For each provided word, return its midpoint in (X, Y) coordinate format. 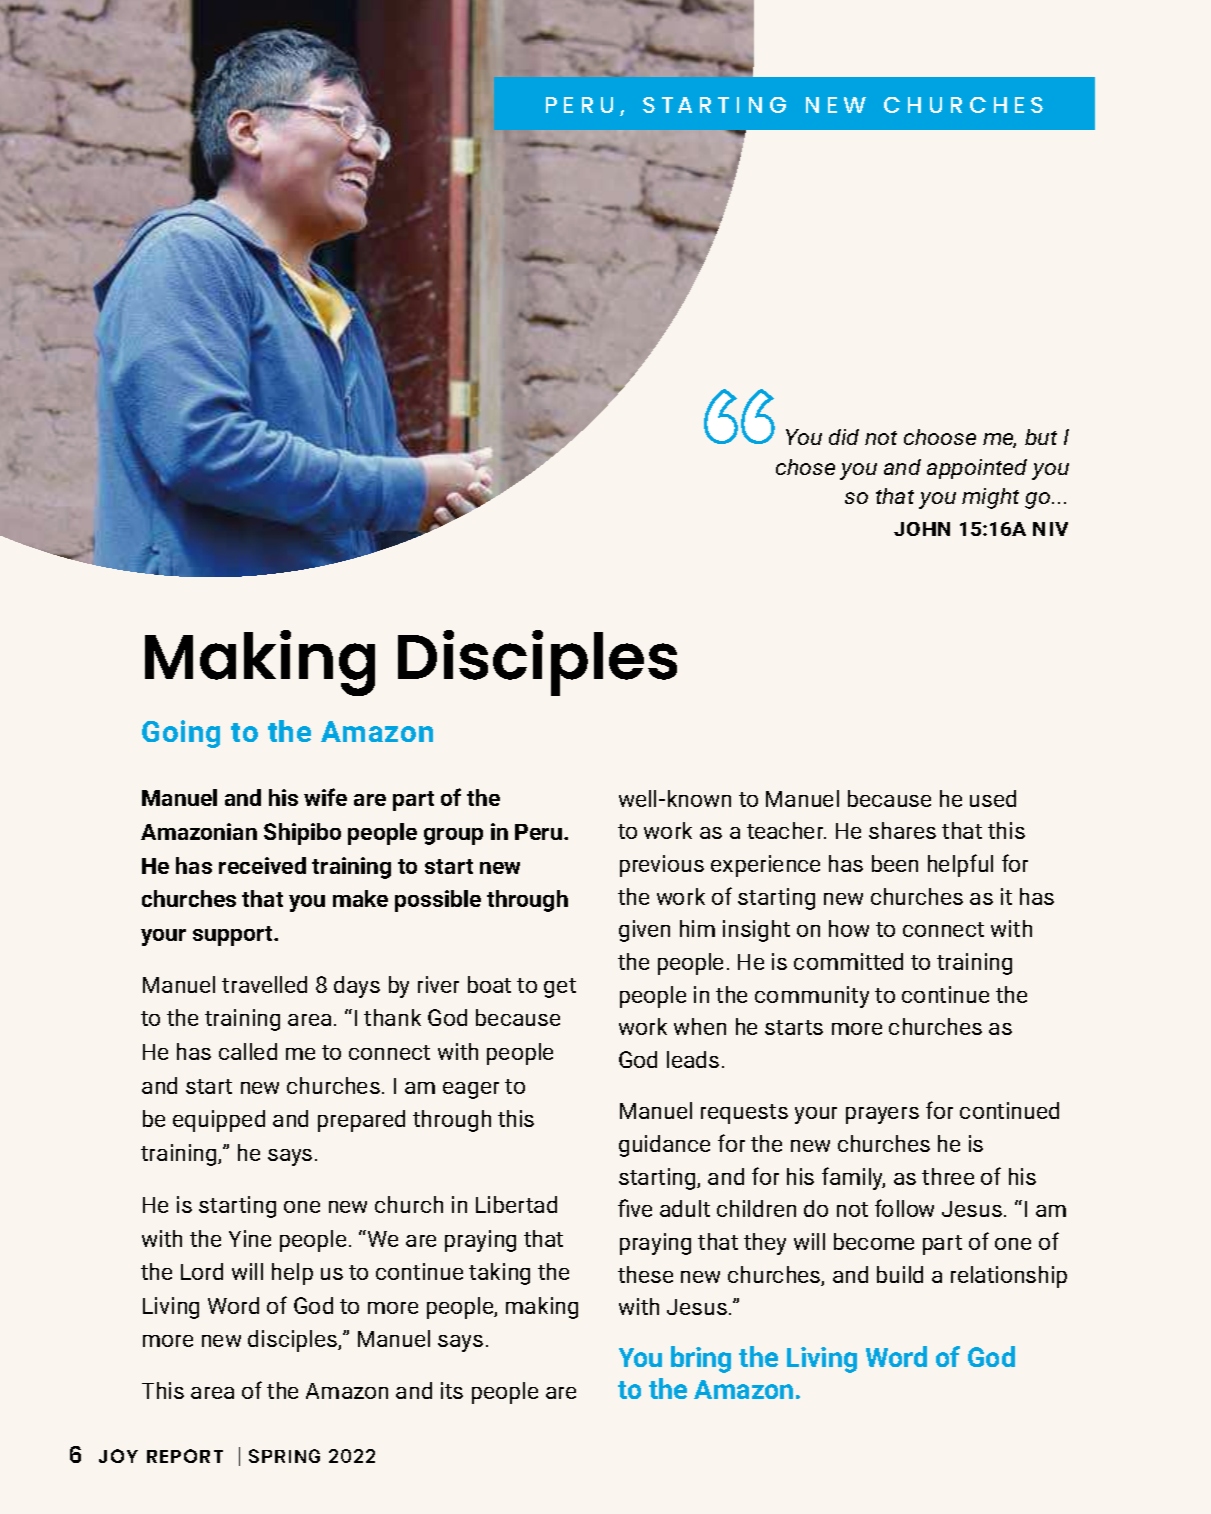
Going (181, 734)
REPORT (185, 1456)
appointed (977, 469)
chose (805, 467)
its (452, 1390)
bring (701, 1359)
